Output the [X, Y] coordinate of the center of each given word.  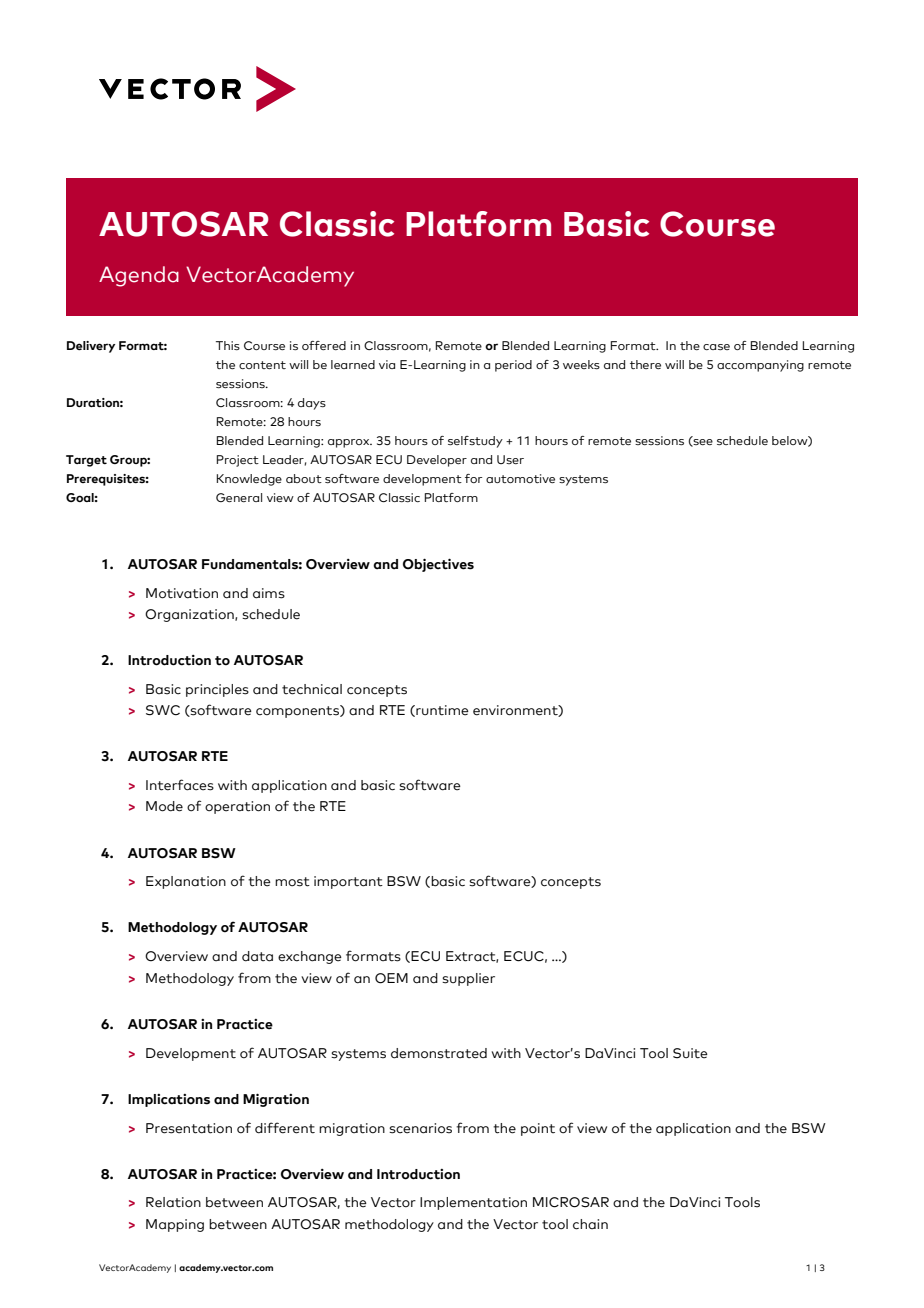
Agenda [139, 276]
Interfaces [180, 785]
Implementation [473, 1203]
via [387, 364]
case [716, 347]
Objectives [438, 565]
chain [590, 1224]
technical [312, 689]
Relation [173, 1202]
